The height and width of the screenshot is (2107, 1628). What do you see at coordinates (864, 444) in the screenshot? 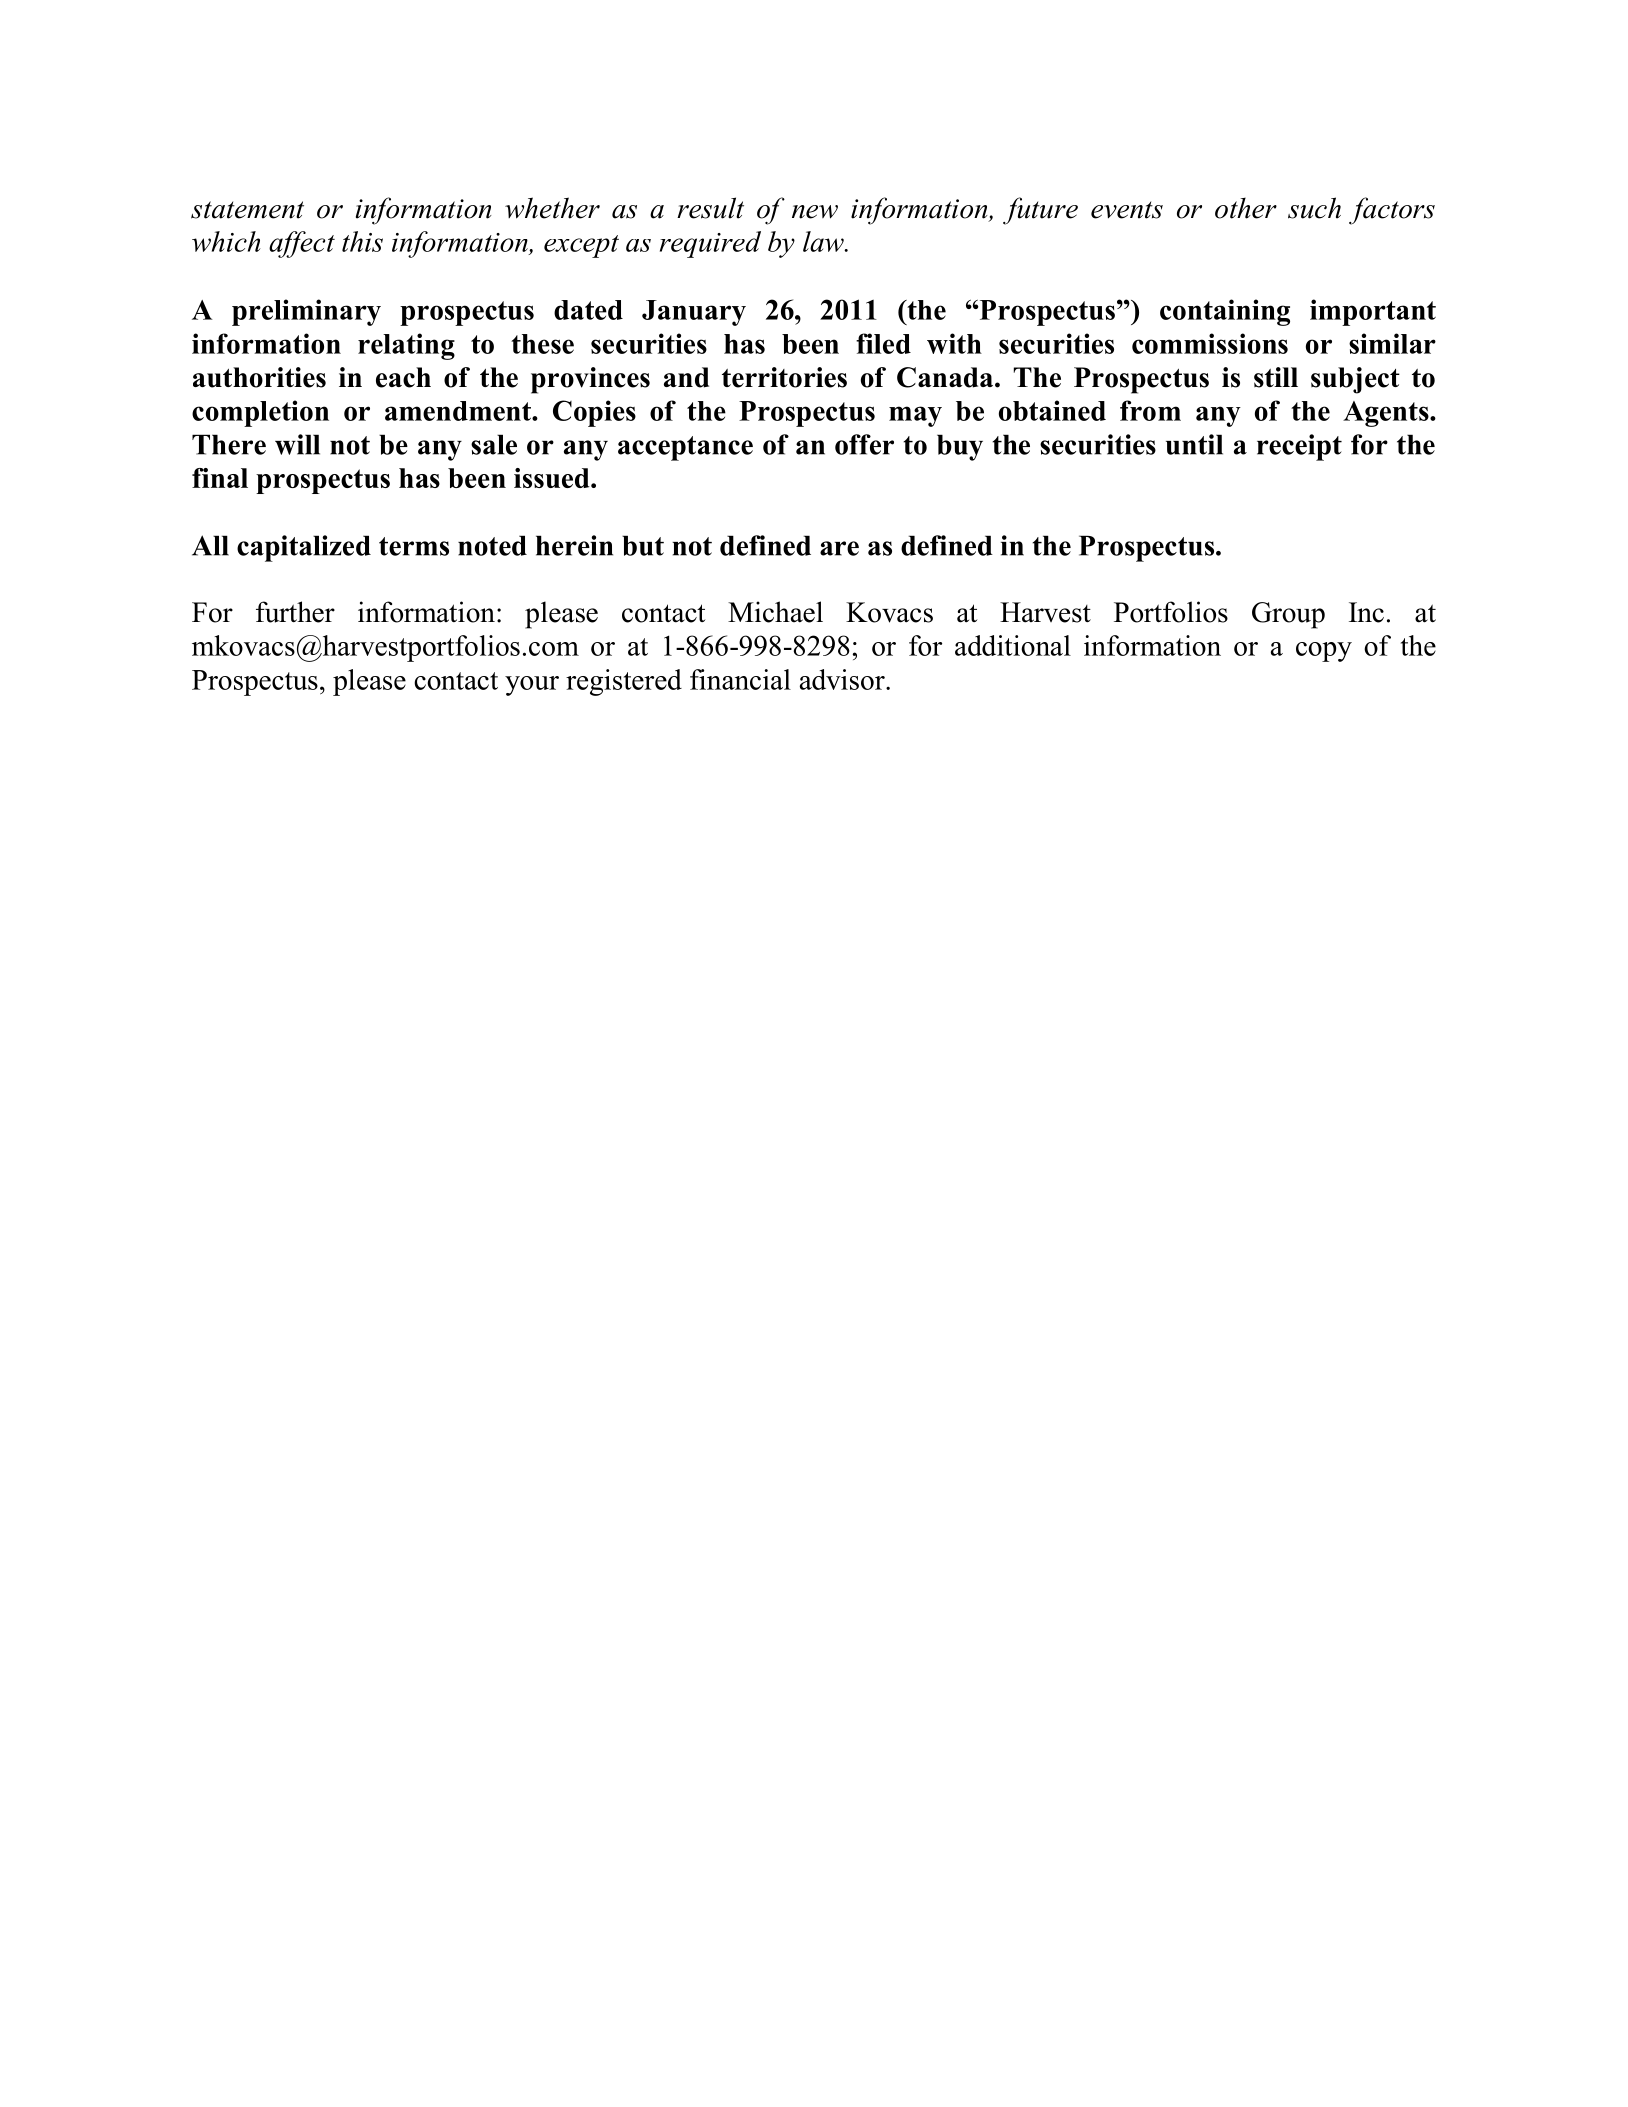
I see `offer` at bounding box center [864, 444].
